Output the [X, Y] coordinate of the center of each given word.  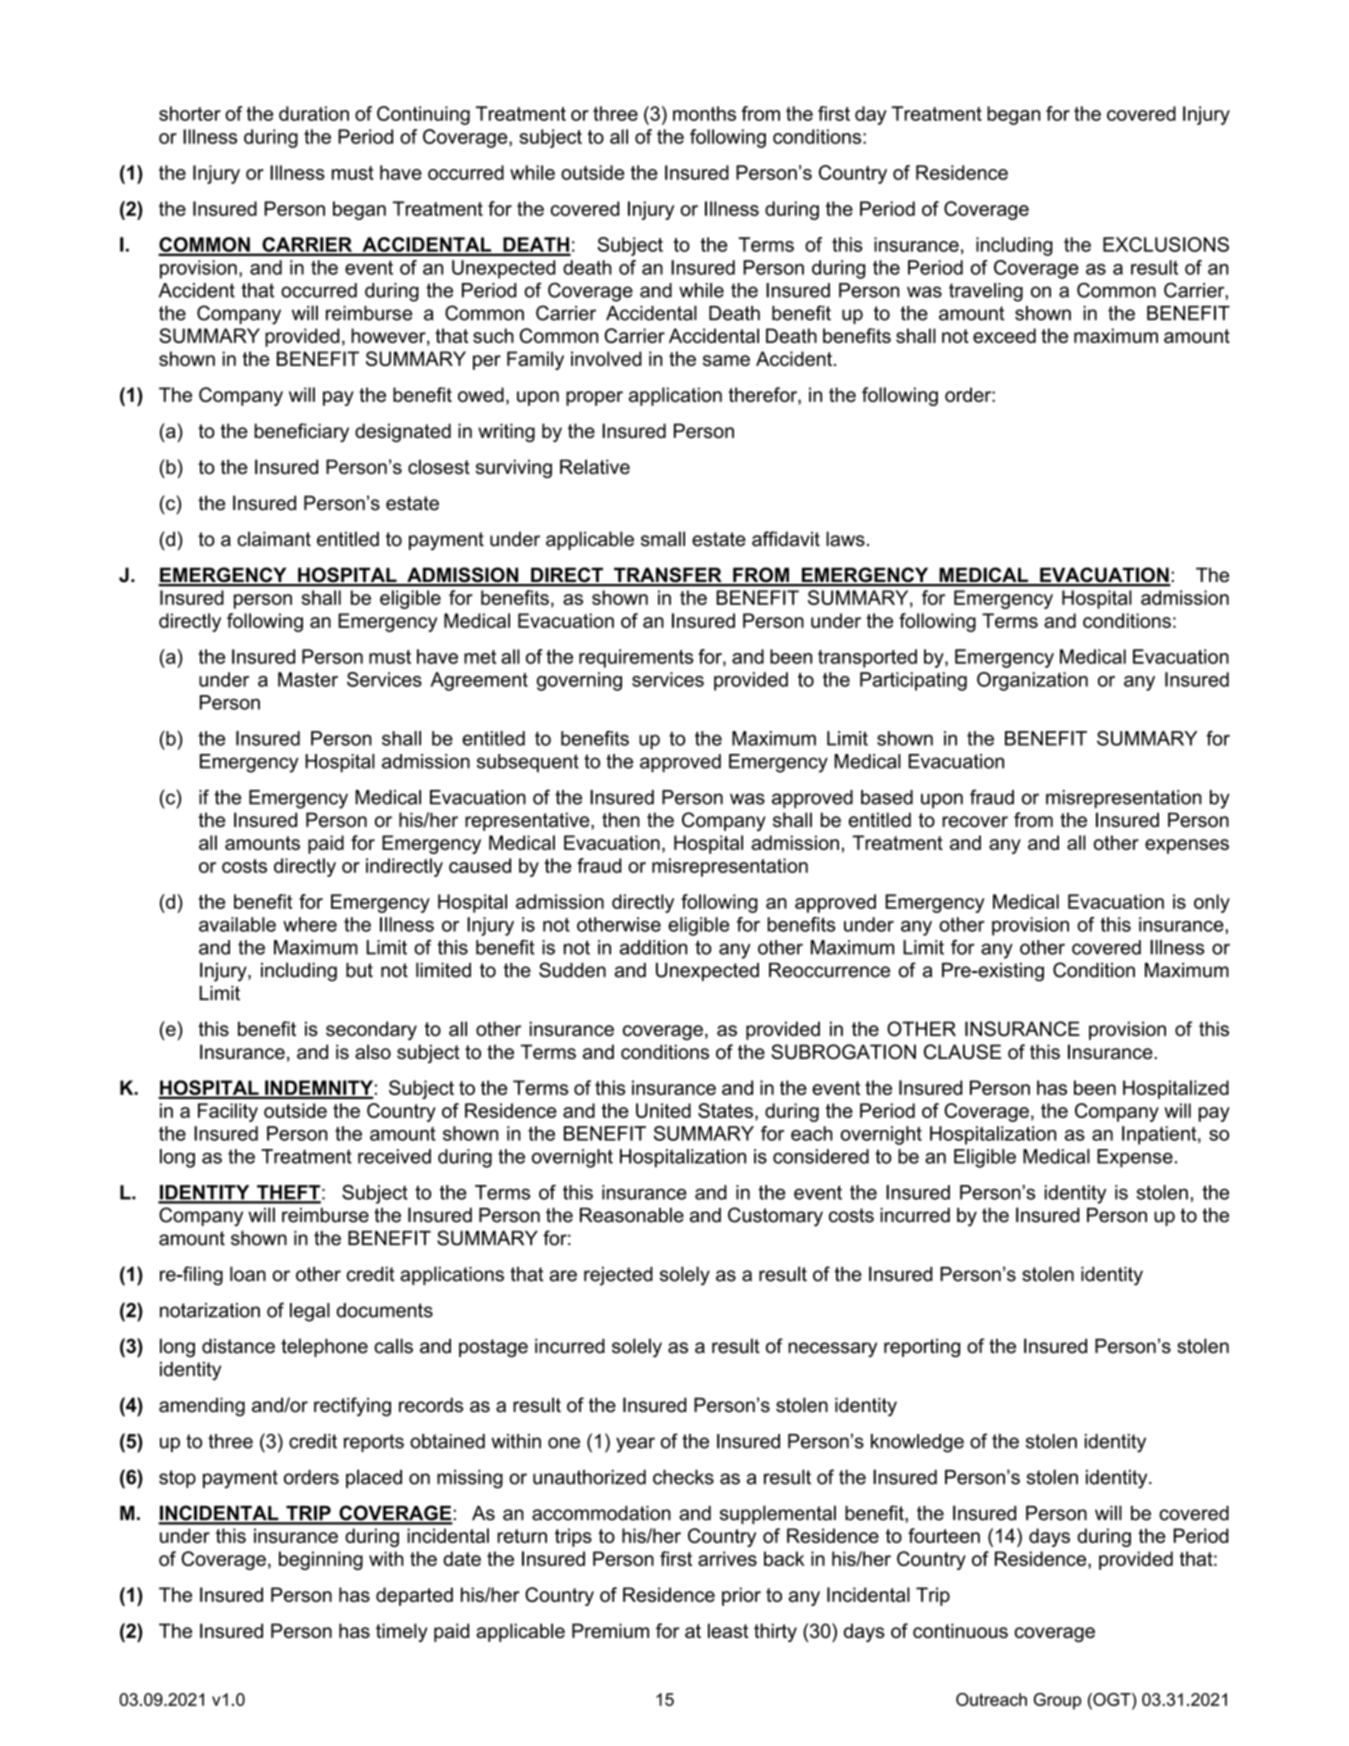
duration [314, 113]
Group [1057, 1701]
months [704, 113]
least [728, 1630]
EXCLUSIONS [1166, 244]
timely [402, 1632]
